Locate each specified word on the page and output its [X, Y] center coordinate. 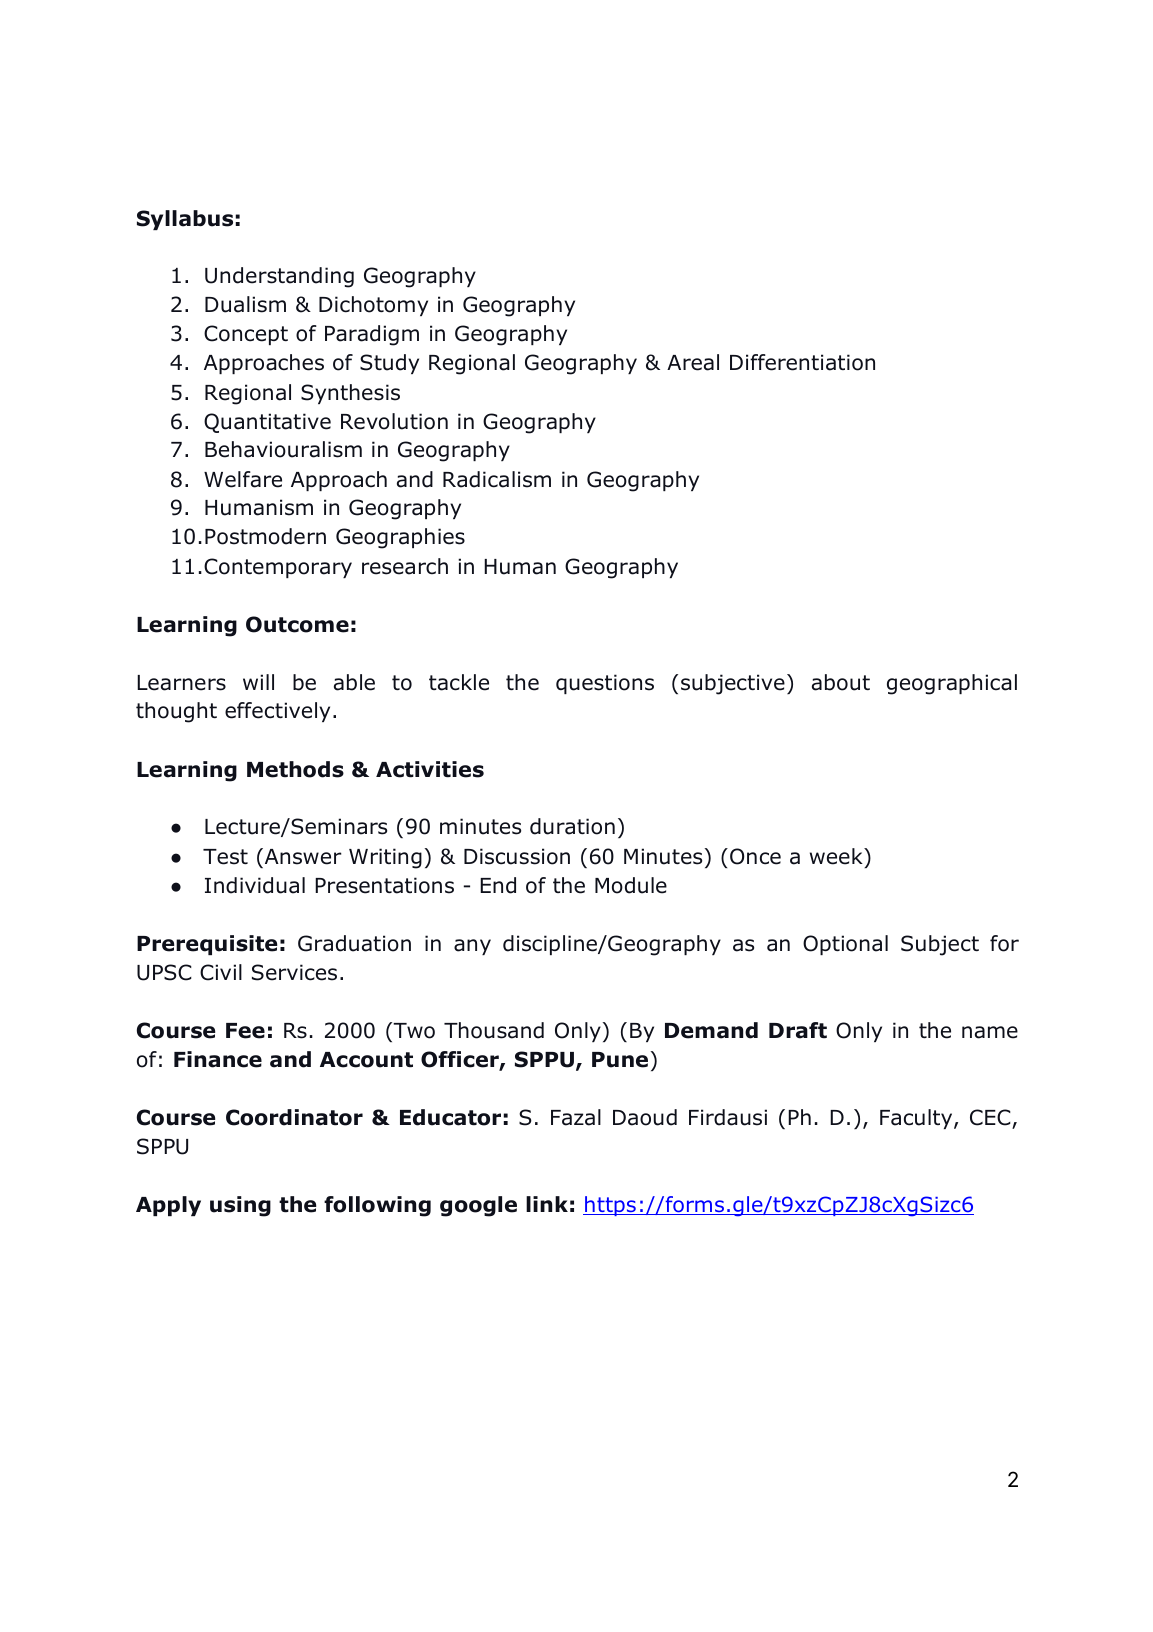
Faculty [917, 1119]
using [240, 1206]
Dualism [245, 304]
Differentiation [802, 362]
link [547, 1204]
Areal [693, 362]
